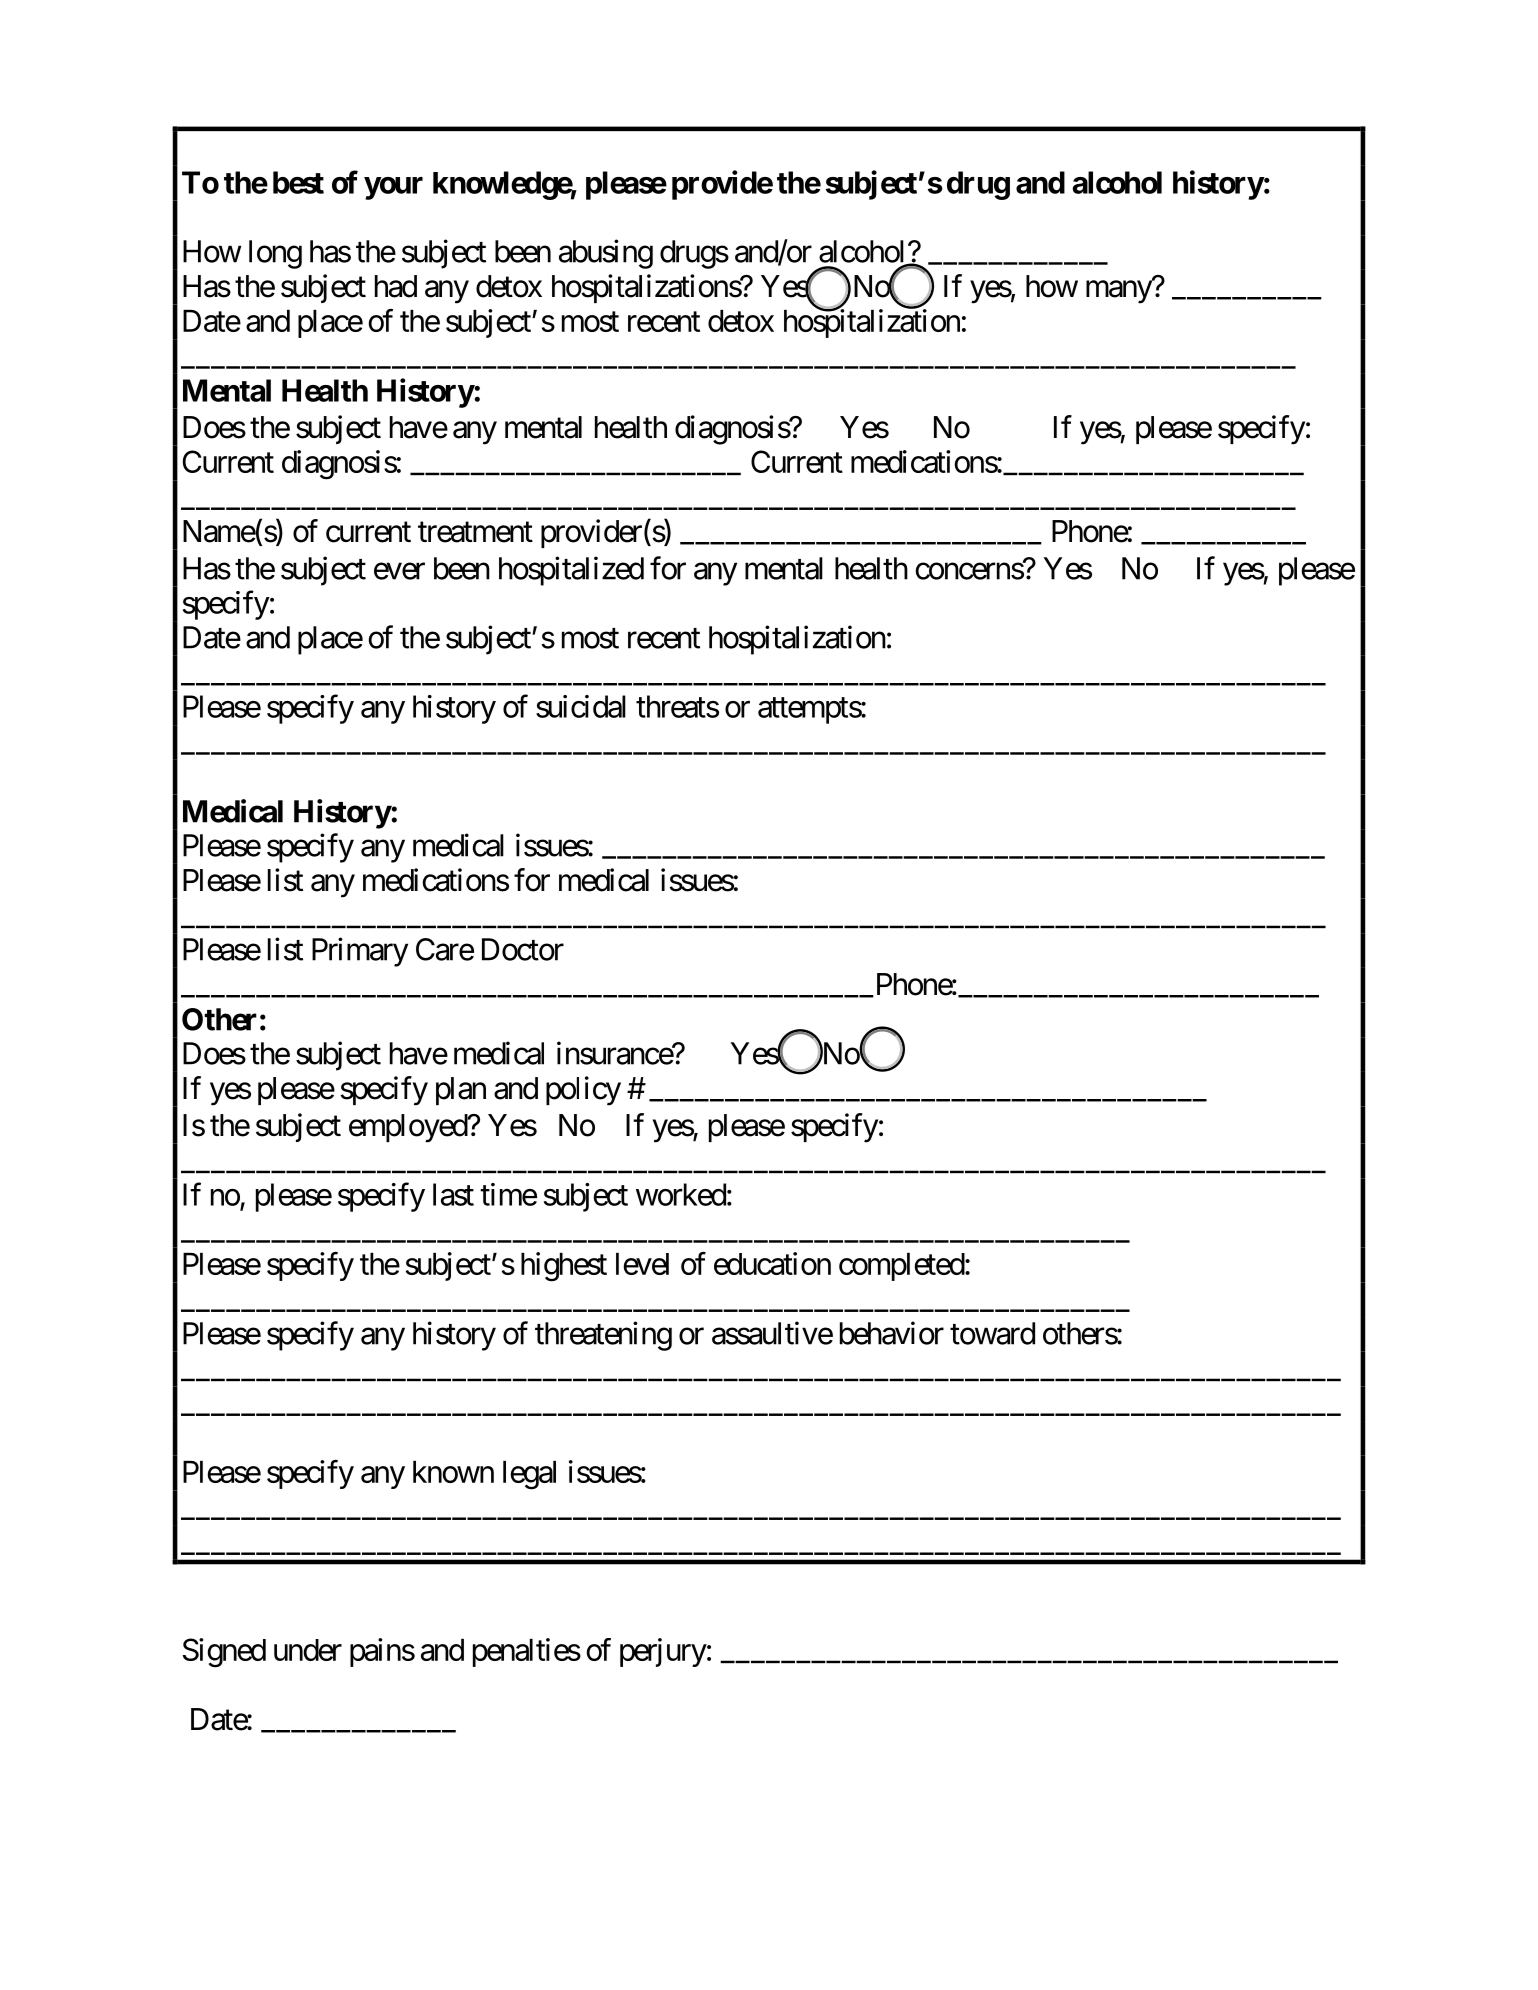 The width and height of the screenshot is (1538, 1990). What do you see at coordinates (892, 1333) in the screenshot?
I see `behavior` at bounding box center [892, 1333].
